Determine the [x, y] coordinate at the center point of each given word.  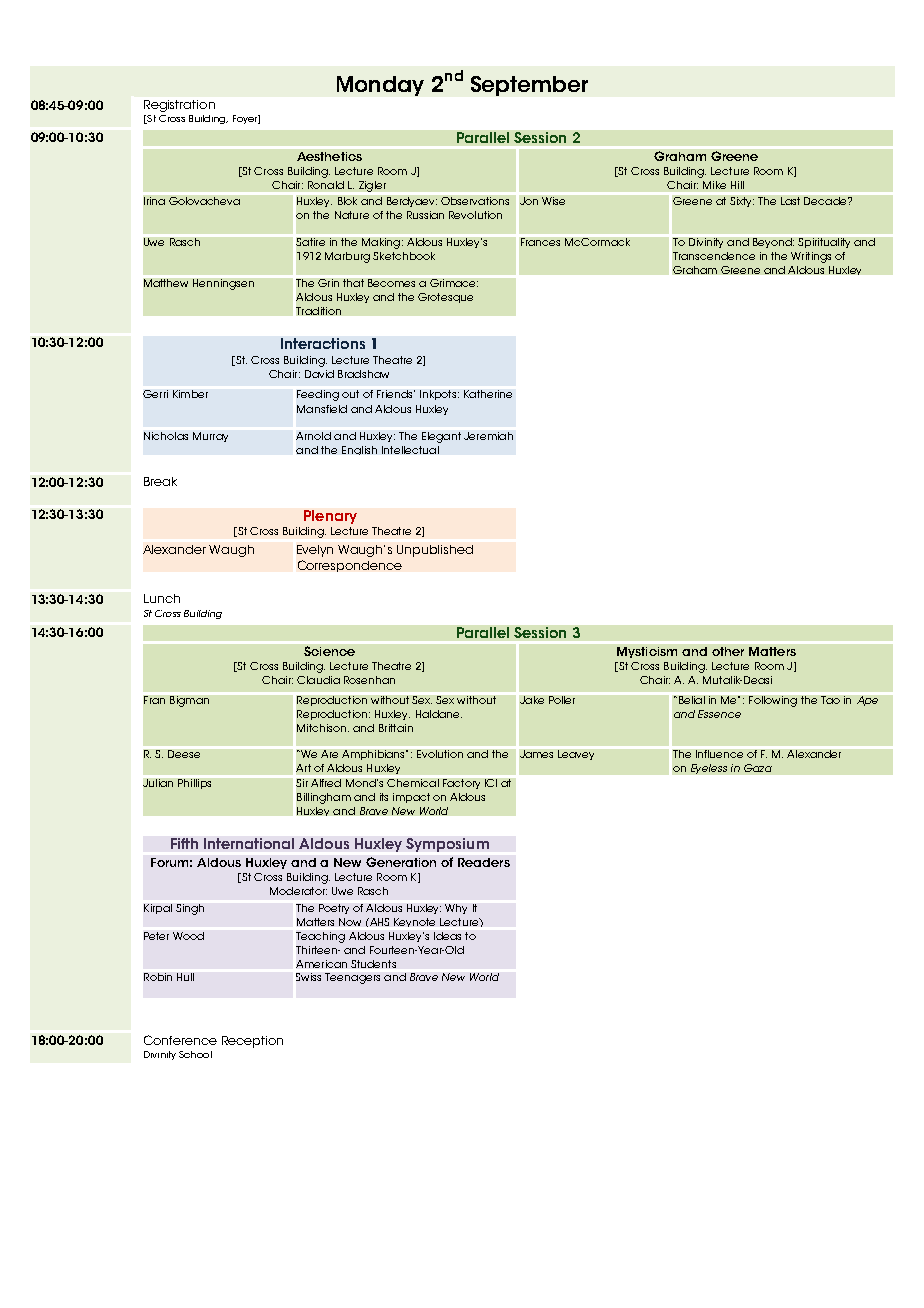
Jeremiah [488, 436]
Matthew [166, 283]
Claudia [318, 680]
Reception [252, 1042]
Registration [179, 106]
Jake [532, 700]
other [728, 651]
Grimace [454, 283]
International [249, 843]
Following [773, 701]
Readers [484, 862]
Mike [714, 185]
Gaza [758, 768]
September [529, 86]
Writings [811, 257]
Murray [210, 437]
